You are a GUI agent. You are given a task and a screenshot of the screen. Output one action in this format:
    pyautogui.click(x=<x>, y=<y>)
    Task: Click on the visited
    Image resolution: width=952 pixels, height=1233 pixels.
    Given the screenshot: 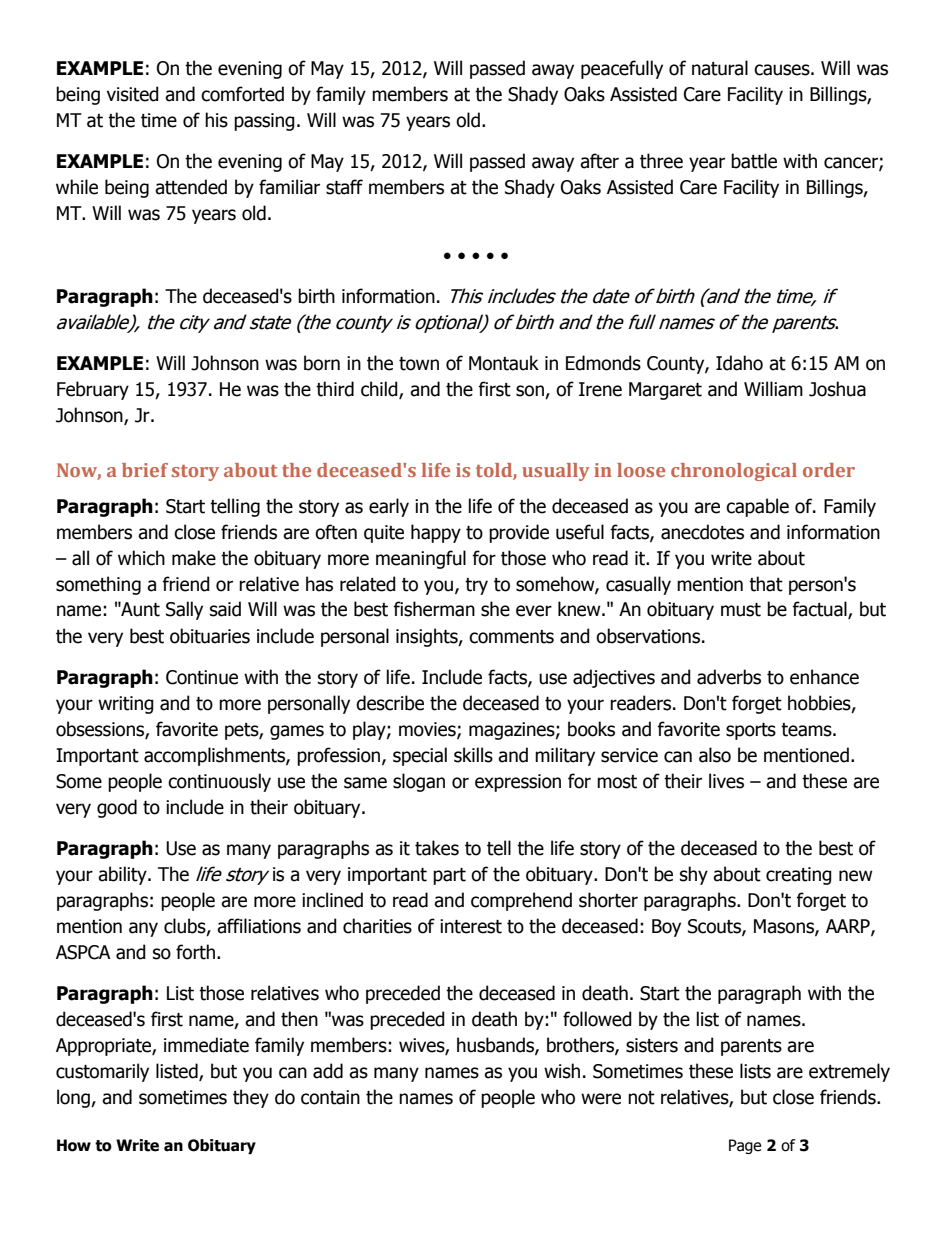 What is the action you would take?
    pyautogui.click(x=133, y=94)
